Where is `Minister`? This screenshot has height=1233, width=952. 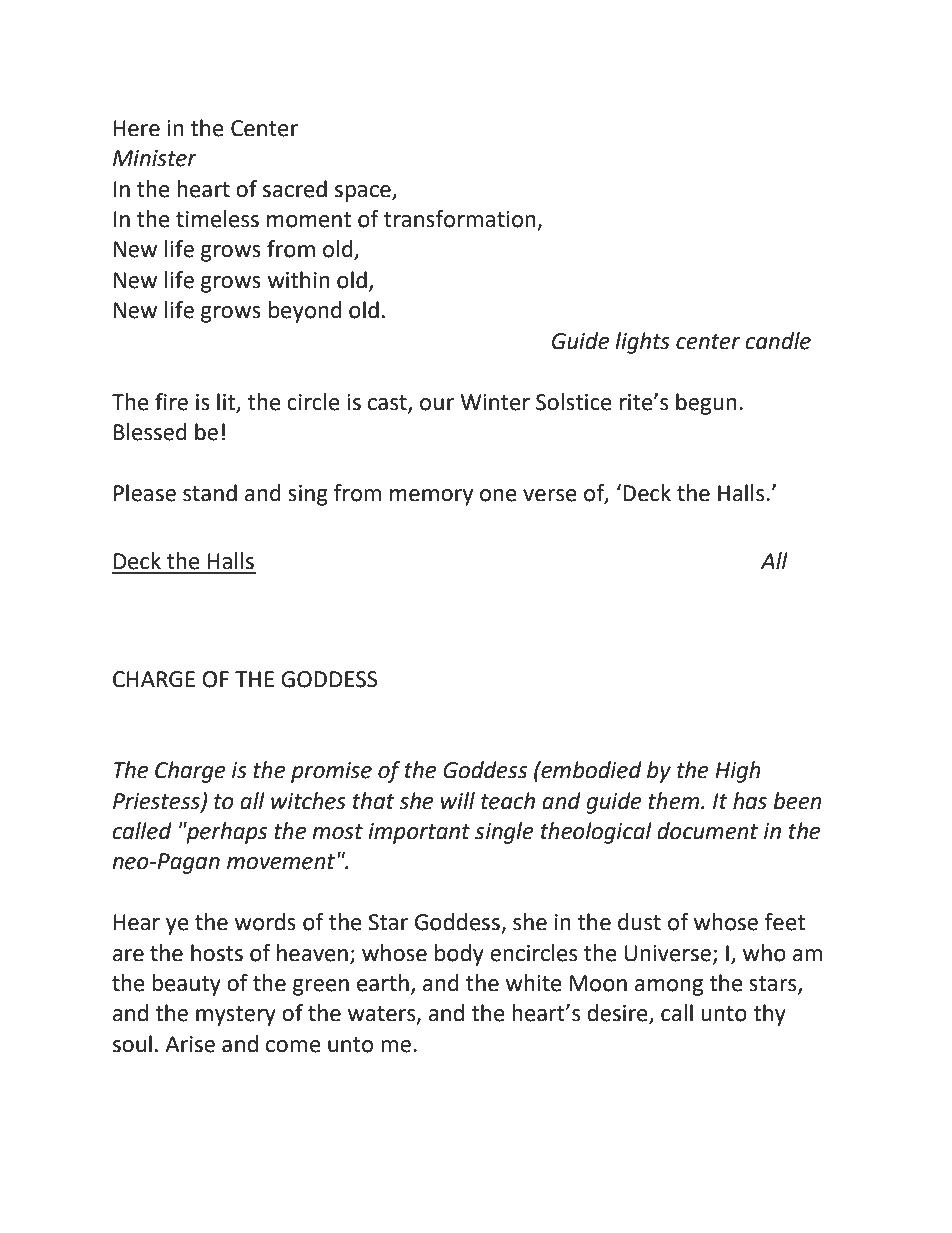 Minister is located at coordinates (155, 158).
